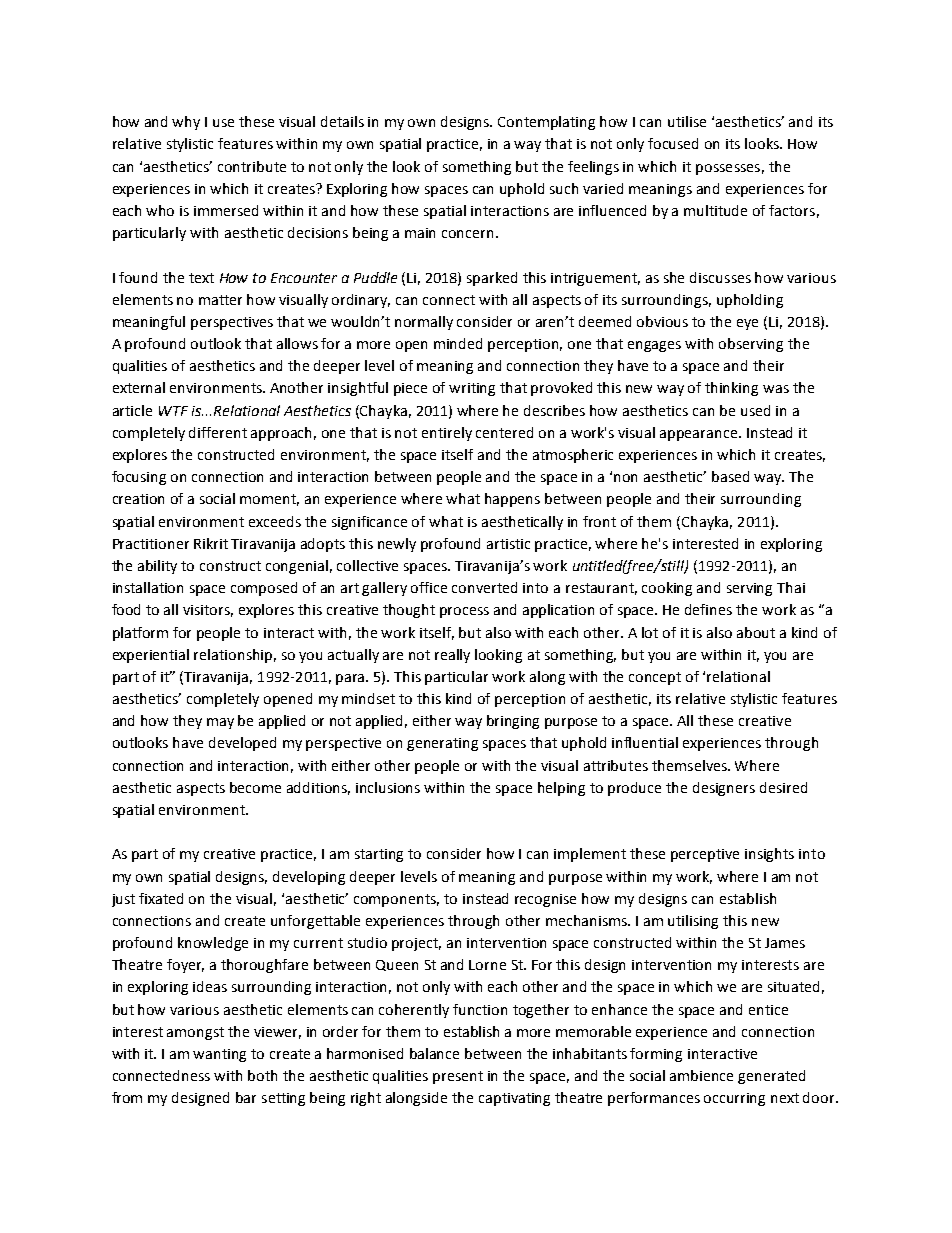  What do you see at coordinates (161, 898) in the screenshot?
I see `fixated` at bounding box center [161, 898].
